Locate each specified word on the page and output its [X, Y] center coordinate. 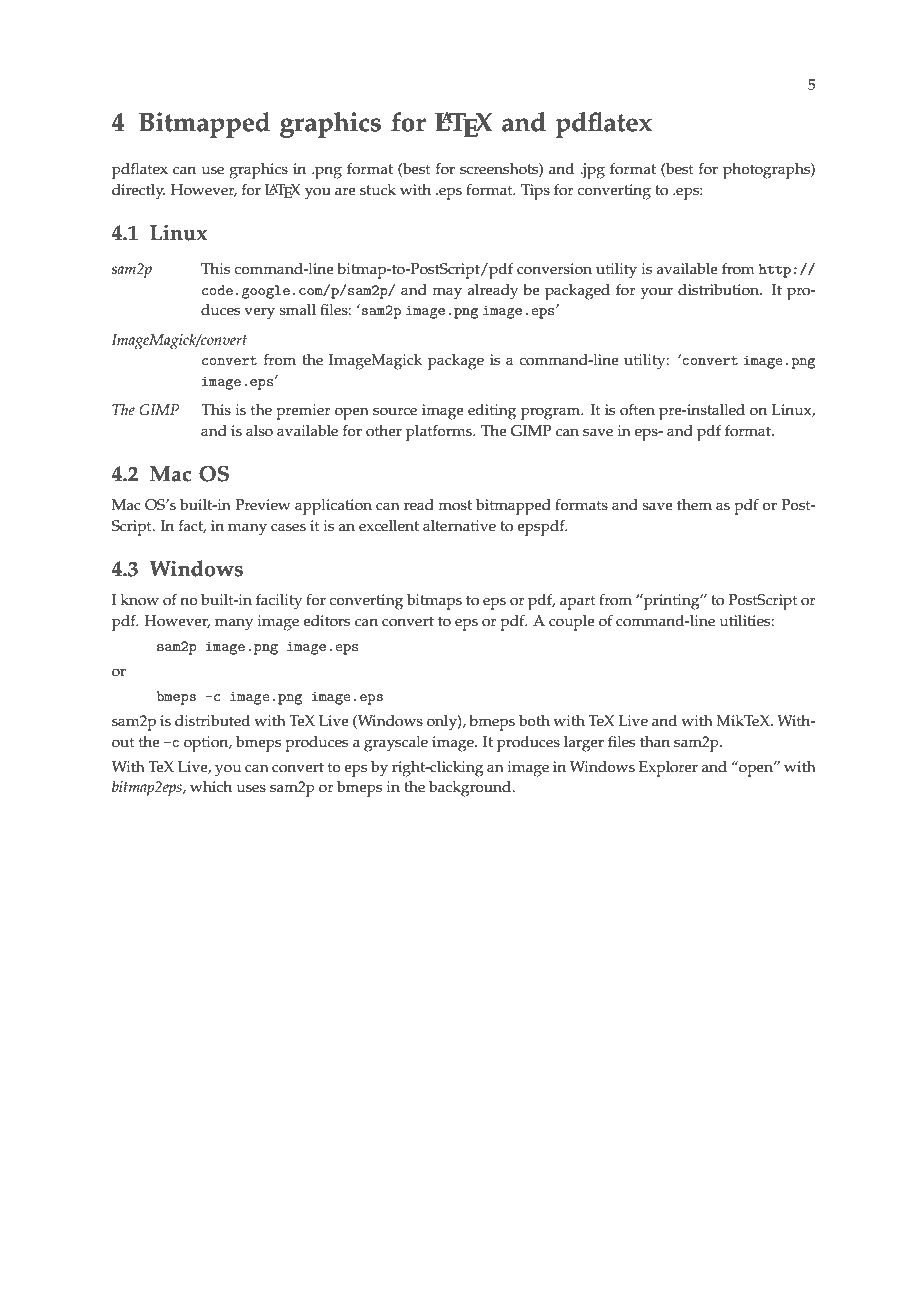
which [211, 787]
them [694, 505]
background [471, 789]
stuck [378, 190]
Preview [263, 505]
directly [138, 192]
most [455, 505]
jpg [593, 171]
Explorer [668, 769]
